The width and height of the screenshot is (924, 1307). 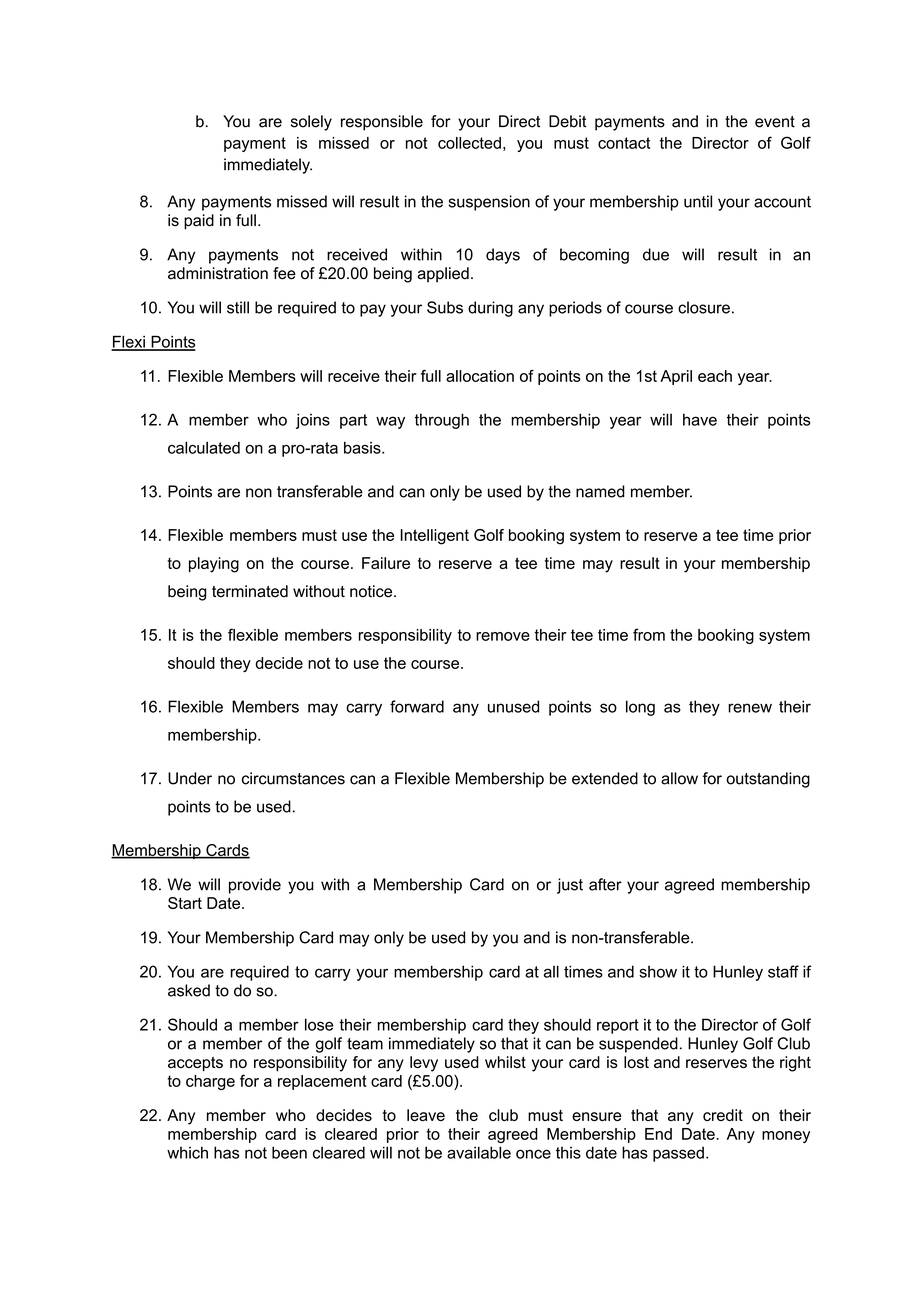 What do you see at coordinates (698, 201) in the screenshot?
I see `until` at bounding box center [698, 201].
